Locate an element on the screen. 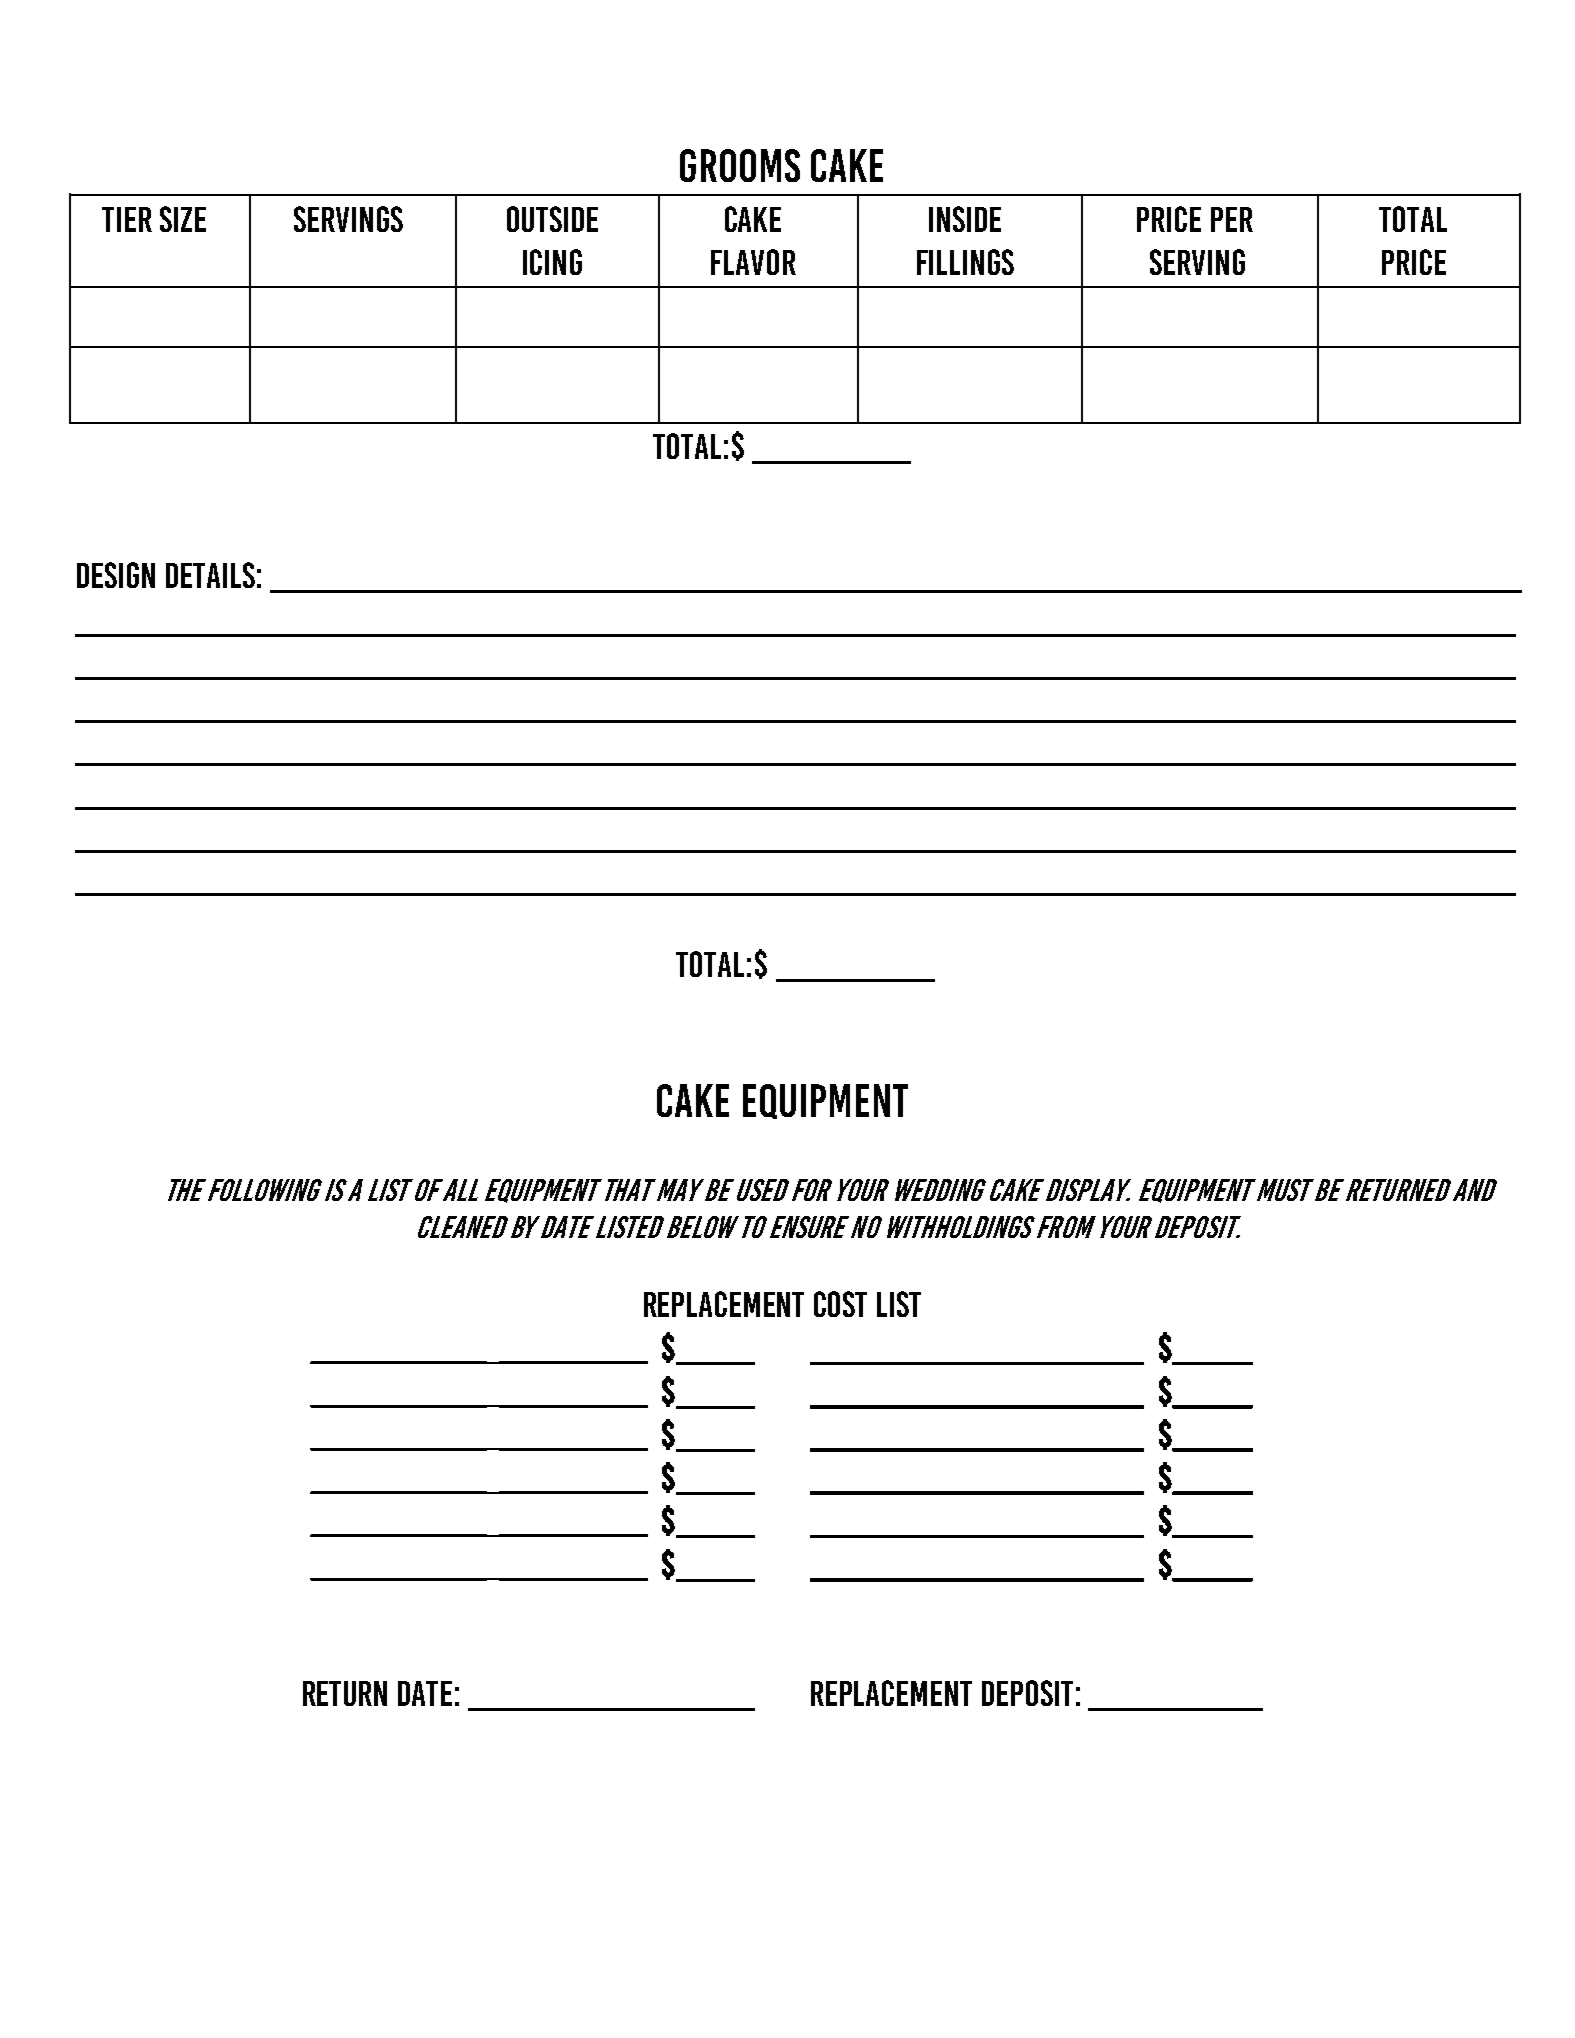  SIZE is located at coordinates (183, 219).
